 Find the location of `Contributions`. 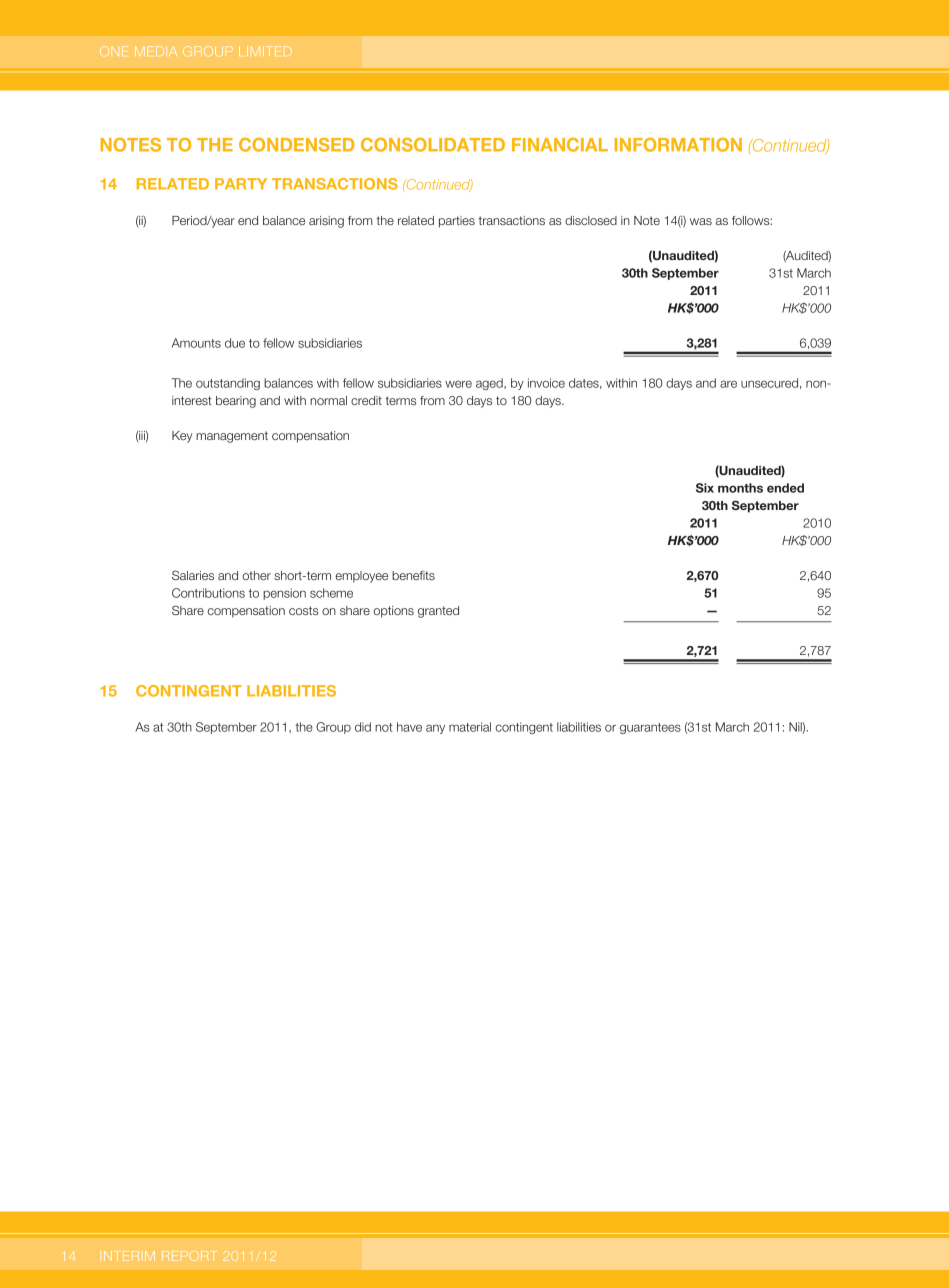

Contributions is located at coordinates (208, 593).
